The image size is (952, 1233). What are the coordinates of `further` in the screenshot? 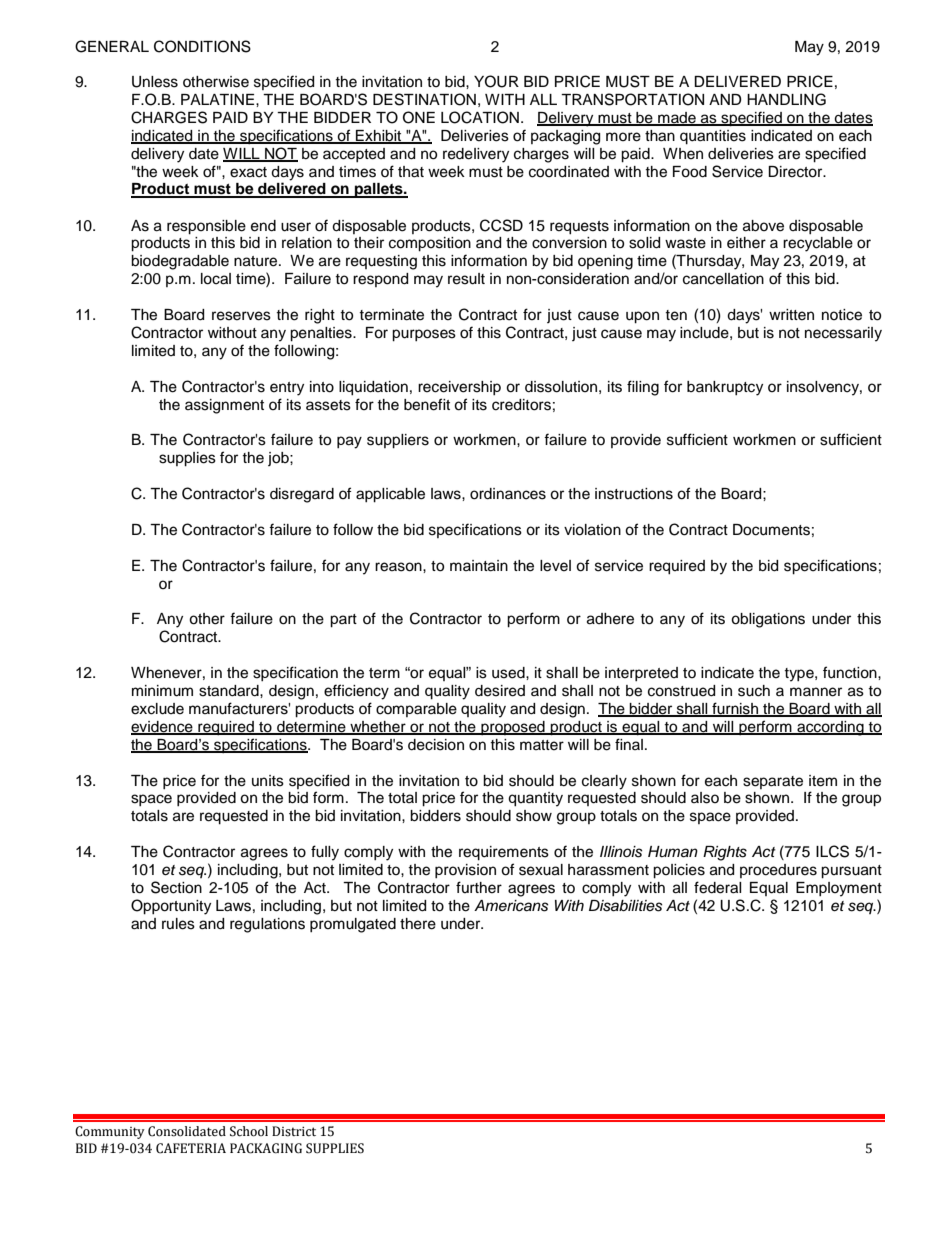 It's located at (479, 887).
